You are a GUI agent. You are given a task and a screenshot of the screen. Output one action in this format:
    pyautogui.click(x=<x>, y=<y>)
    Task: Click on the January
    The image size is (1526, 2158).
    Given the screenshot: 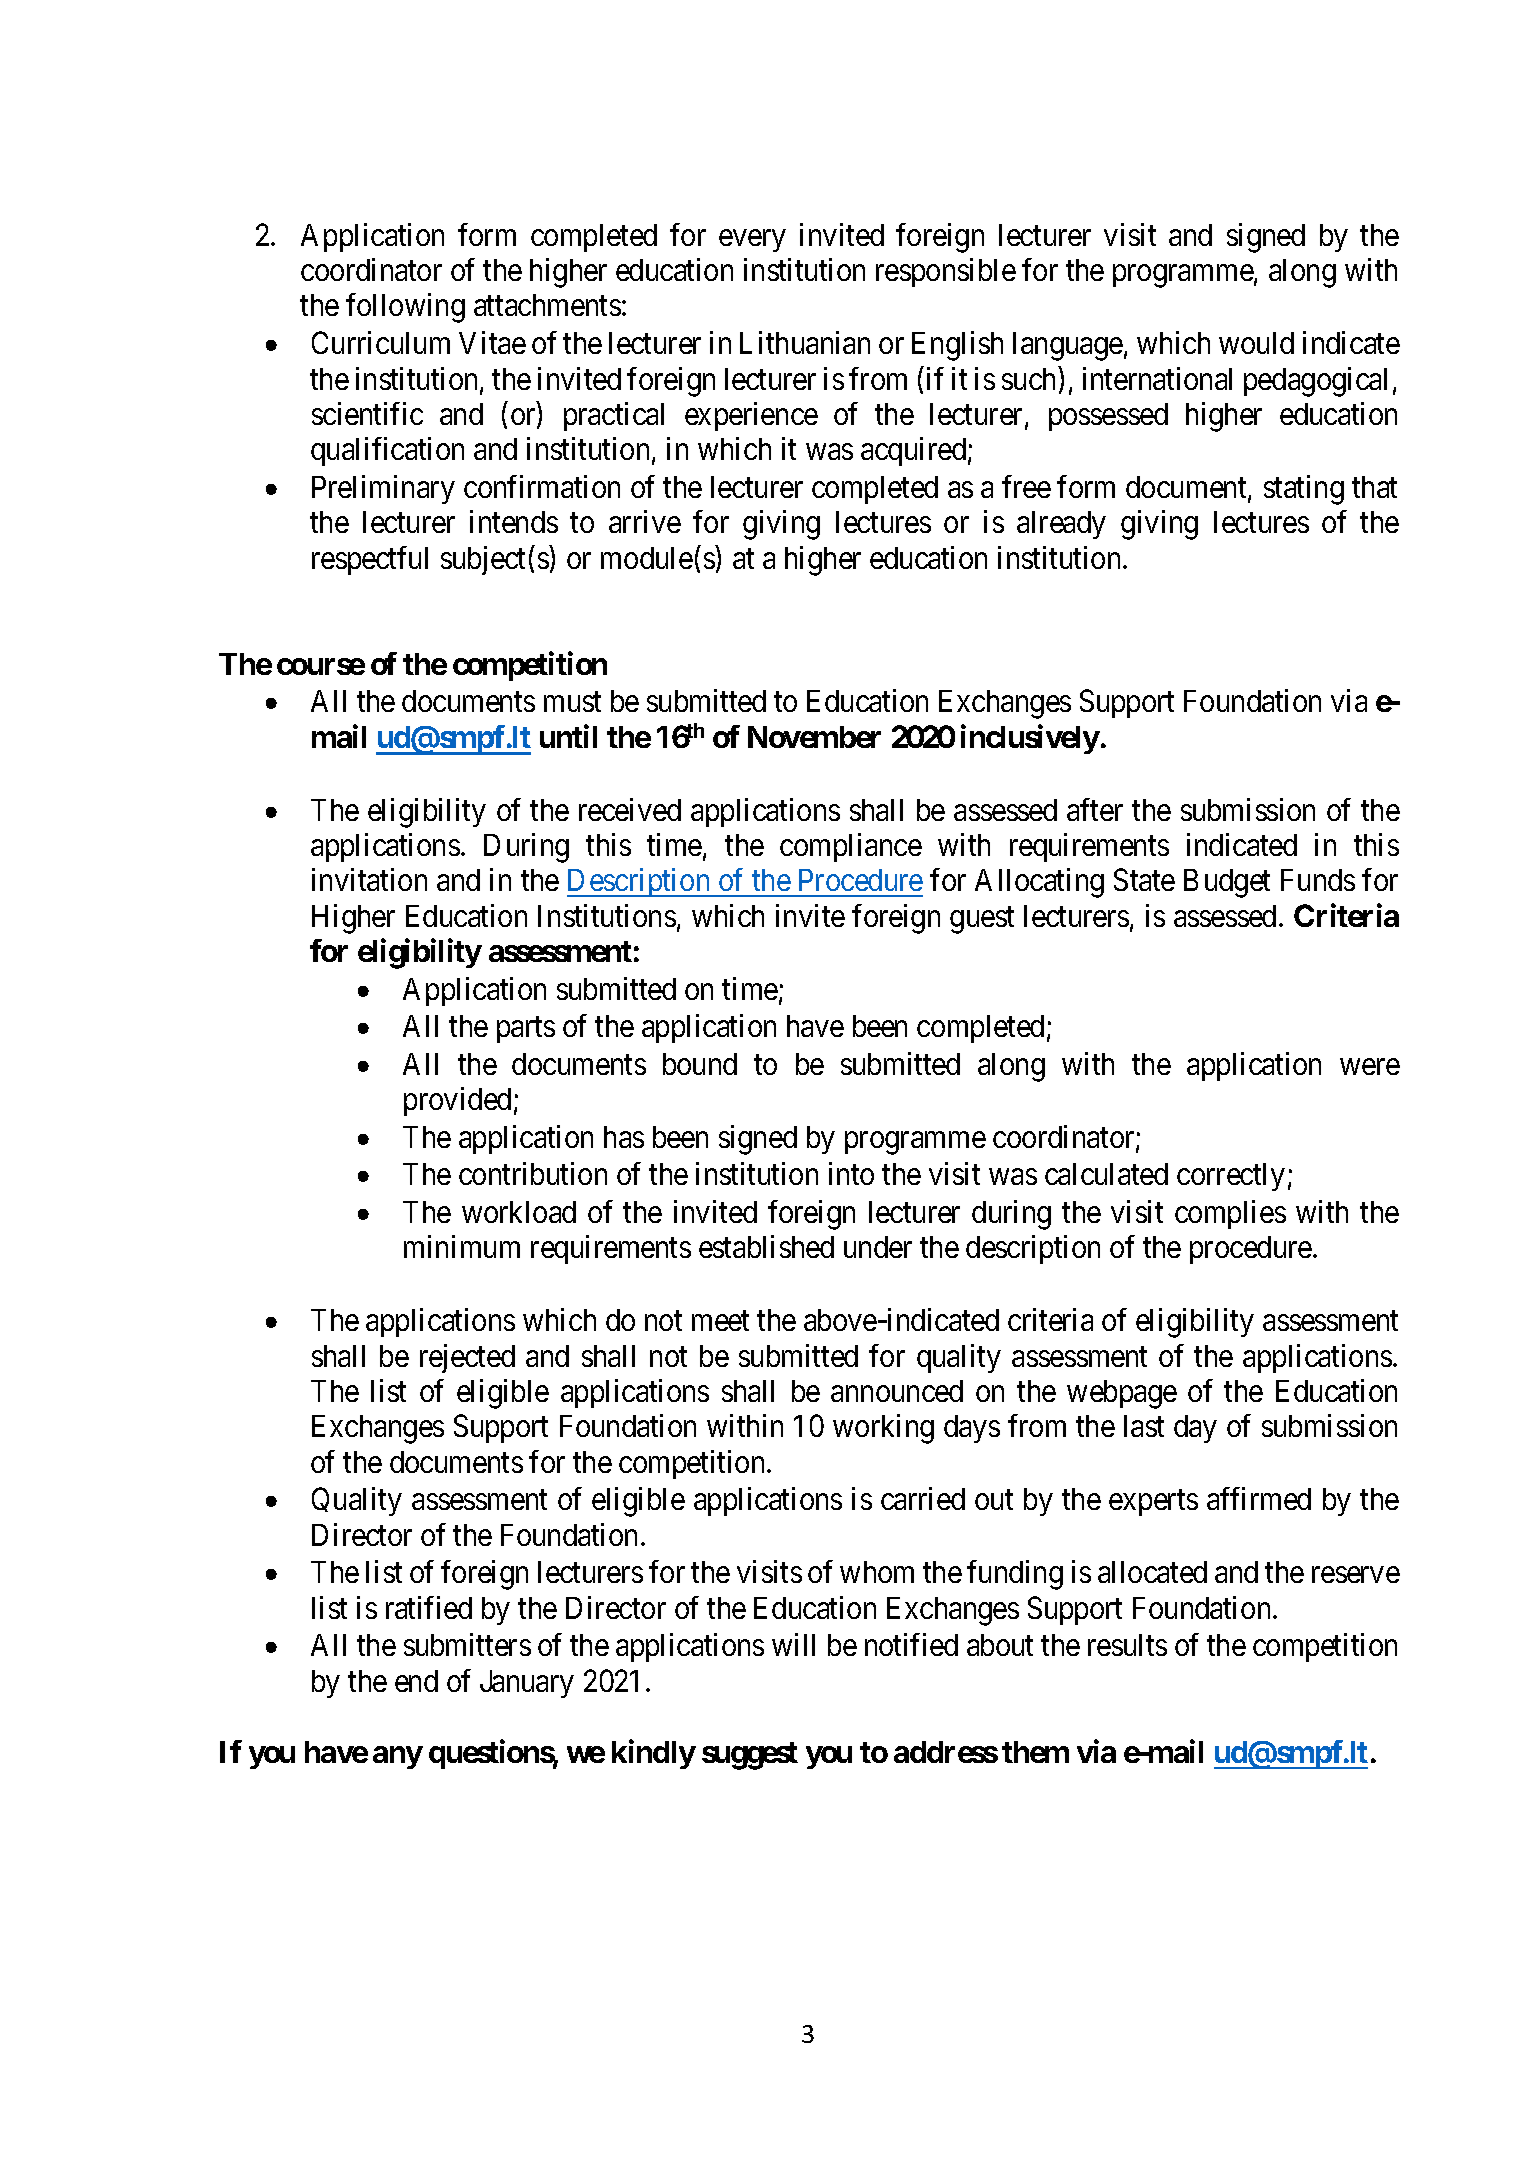 What is the action you would take?
    pyautogui.click(x=527, y=1684)
